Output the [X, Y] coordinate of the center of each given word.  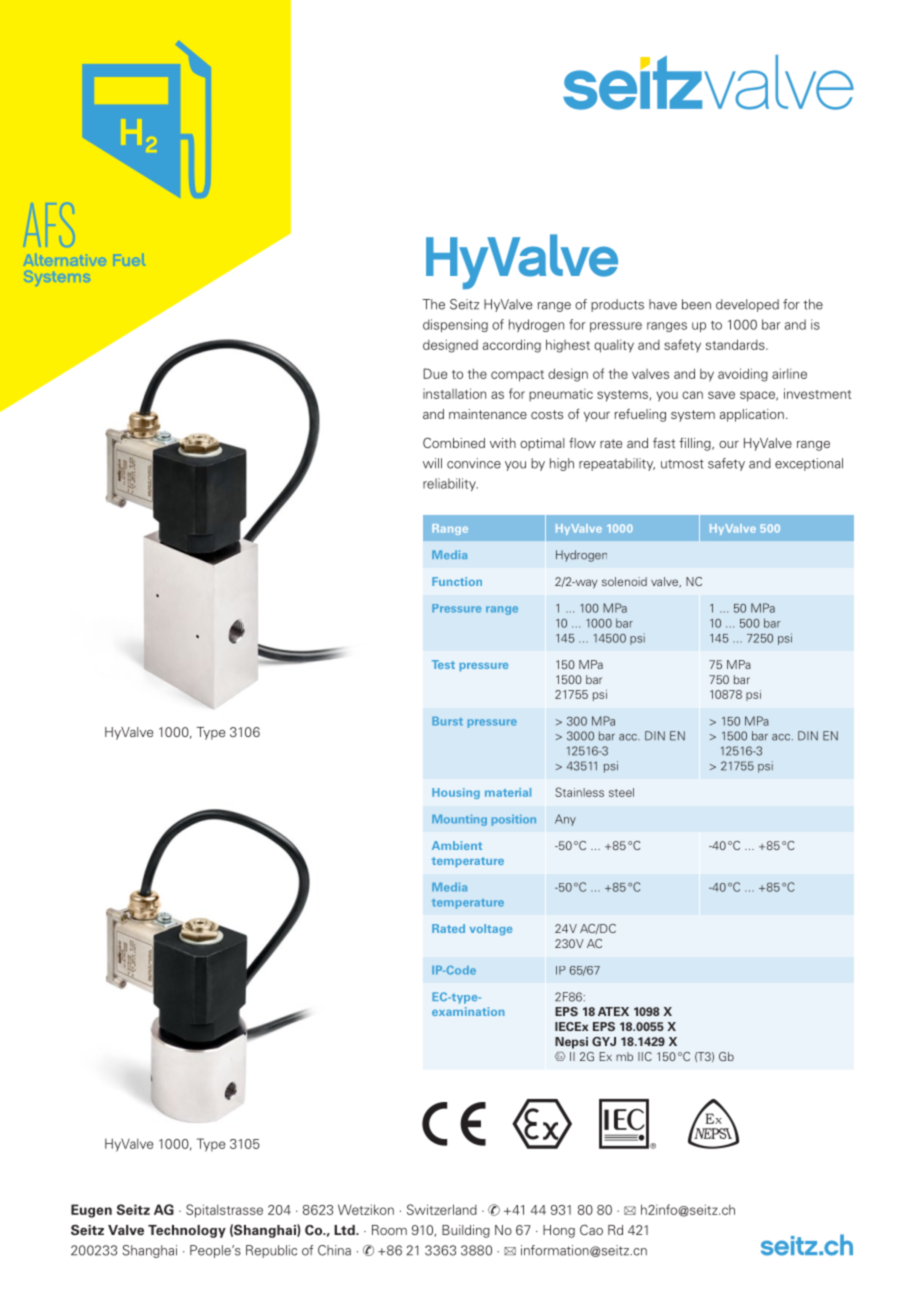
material [508, 792]
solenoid [624, 581]
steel [621, 792]
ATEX [613, 1011]
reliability [450, 484]
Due [435, 373]
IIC [645, 1056]
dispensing [455, 325]
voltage [491, 929]
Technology [187, 1231]
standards [736, 344]
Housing [456, 793]
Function [457, 581]
